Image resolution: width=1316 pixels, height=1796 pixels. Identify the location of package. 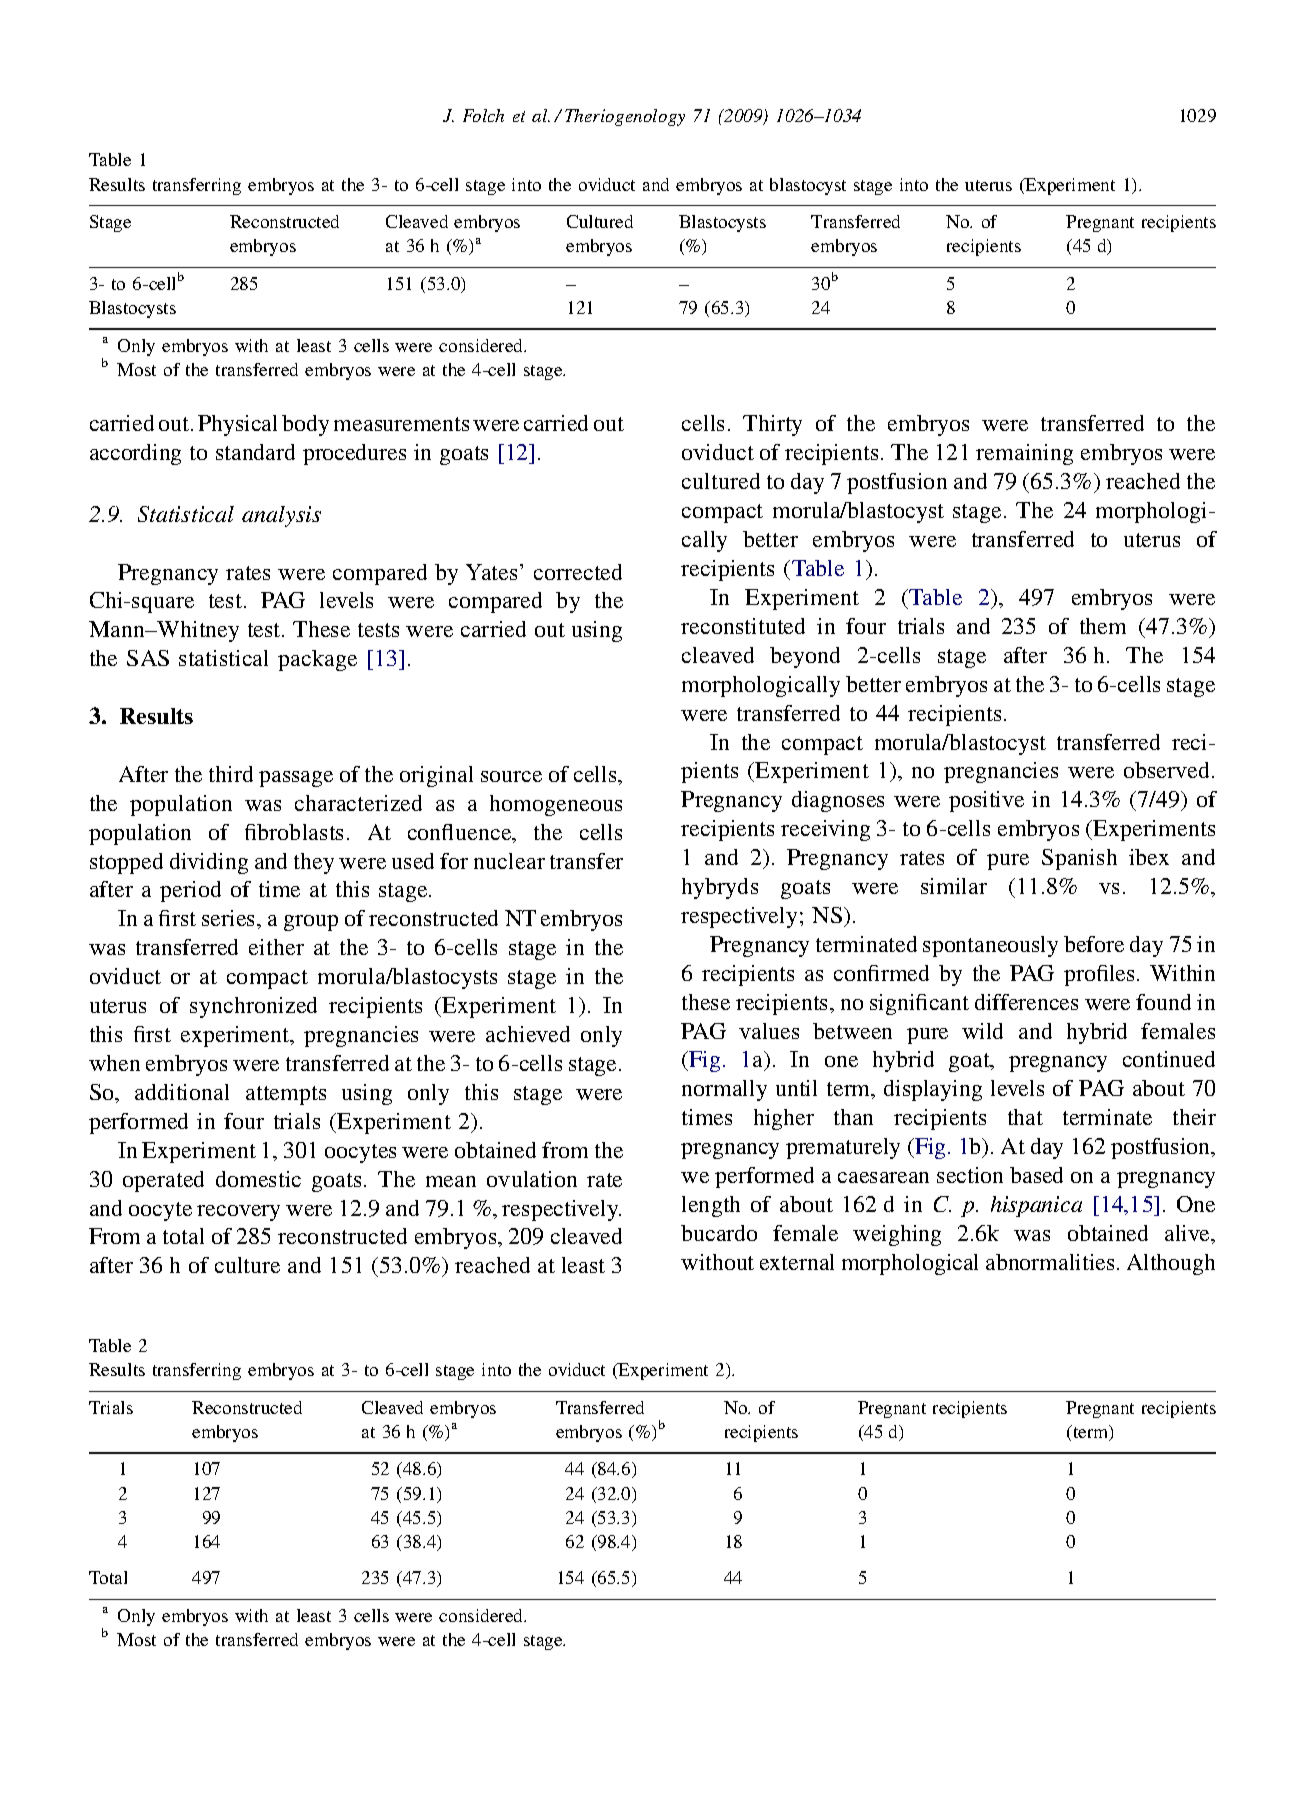
(317, 660).
